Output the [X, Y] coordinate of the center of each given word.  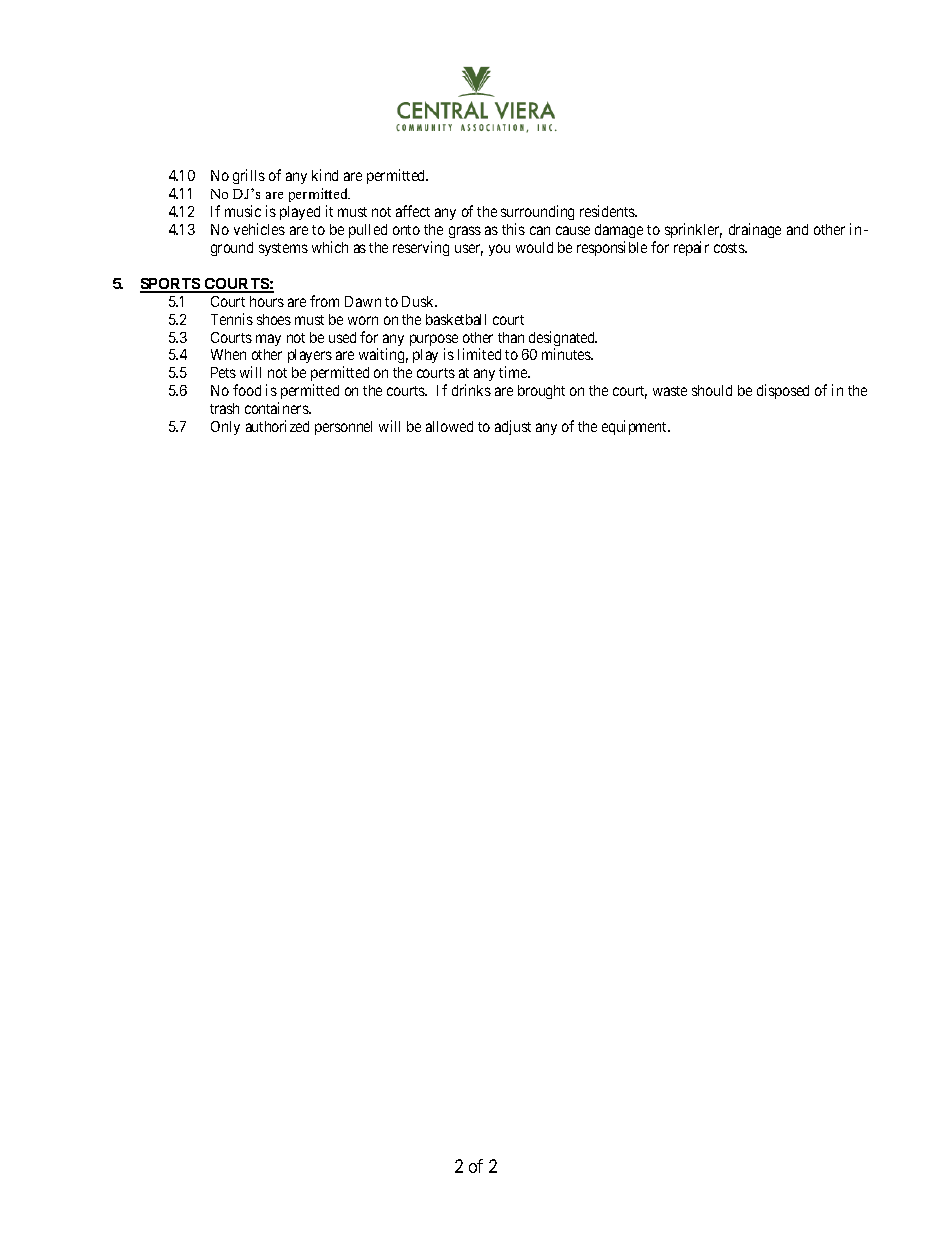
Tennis [232, 319]
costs [730, 248]
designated [563, 340]
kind [325, 175]
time [514, 372]
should [712, 390]
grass [465, 232]
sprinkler [693, 230]
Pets [223, 372]
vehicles [259, 229]
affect [413, 211]
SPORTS [171, 285]
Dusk [419, 301]
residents [608, 211]
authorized [277, 426]
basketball [456, 319]
